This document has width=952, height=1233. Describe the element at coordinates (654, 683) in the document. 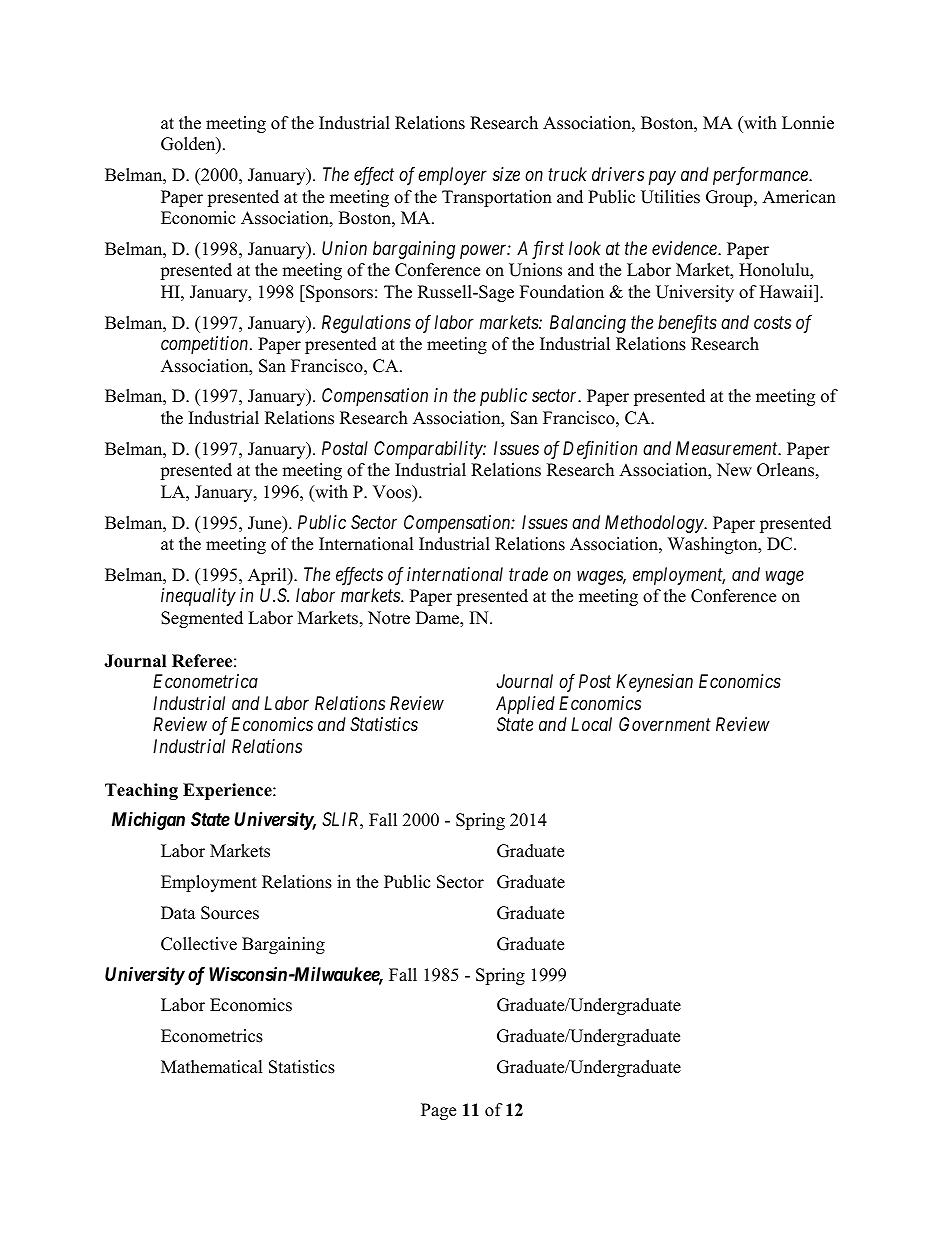

I see `Keynesian` at that location.
